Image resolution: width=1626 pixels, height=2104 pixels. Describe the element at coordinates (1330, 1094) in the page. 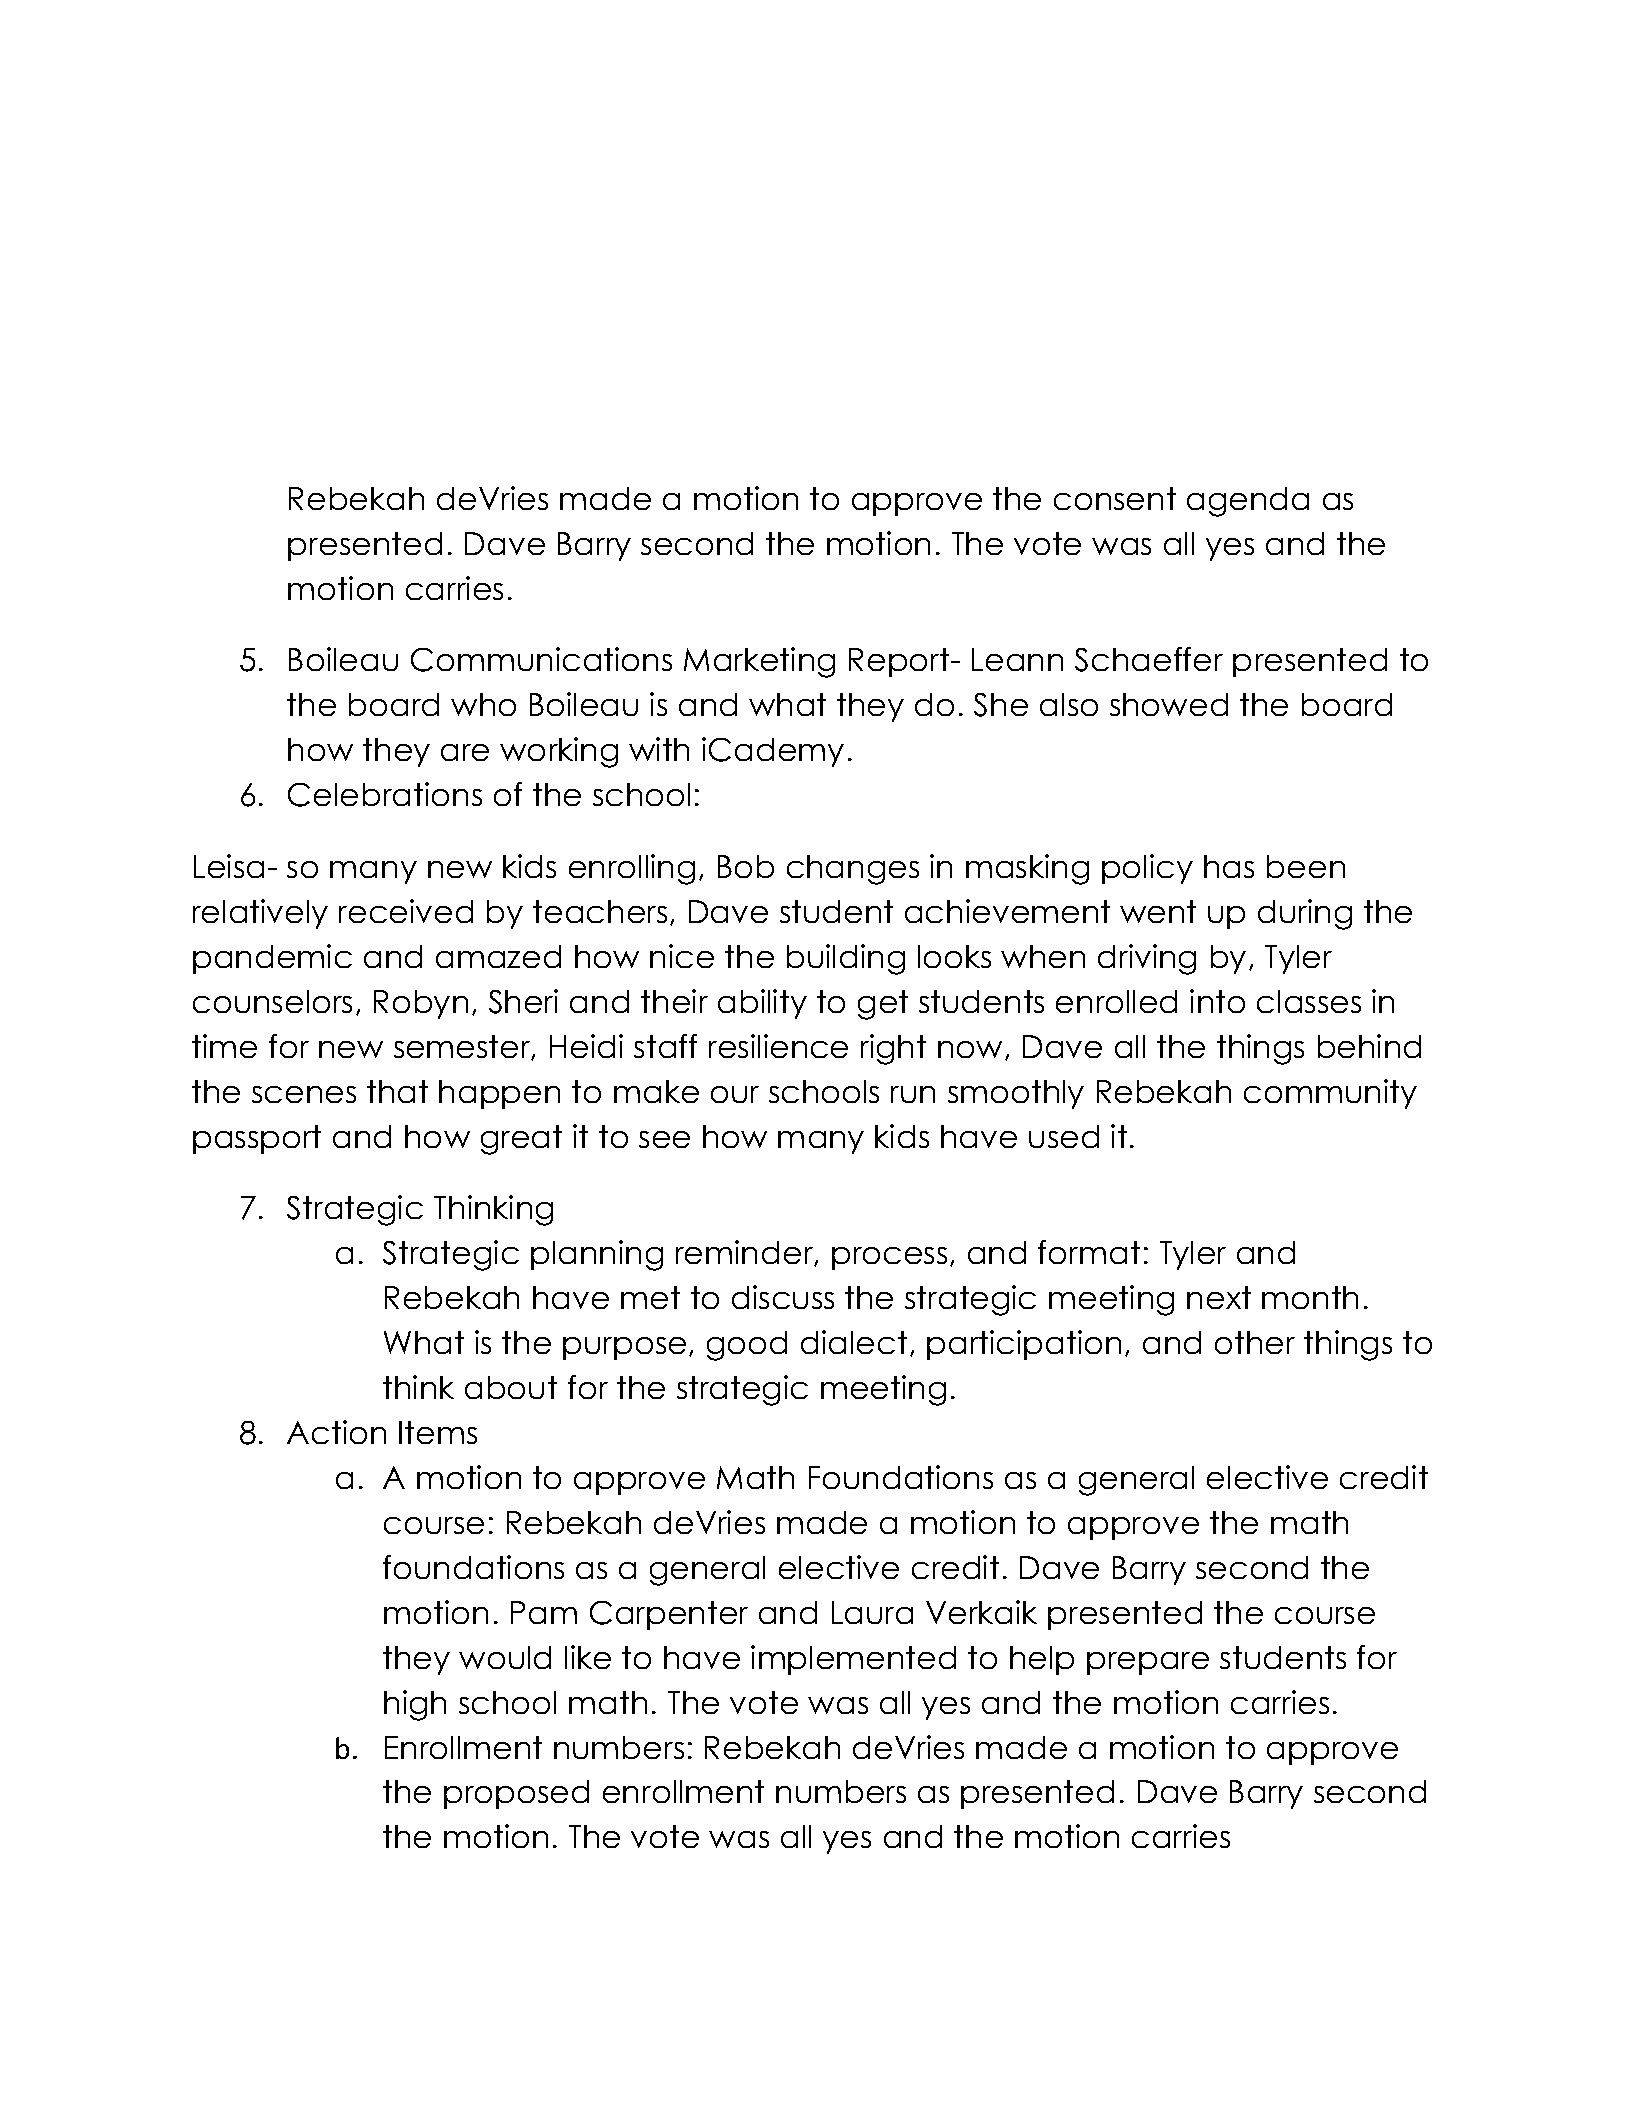

I see `community` at that location.
